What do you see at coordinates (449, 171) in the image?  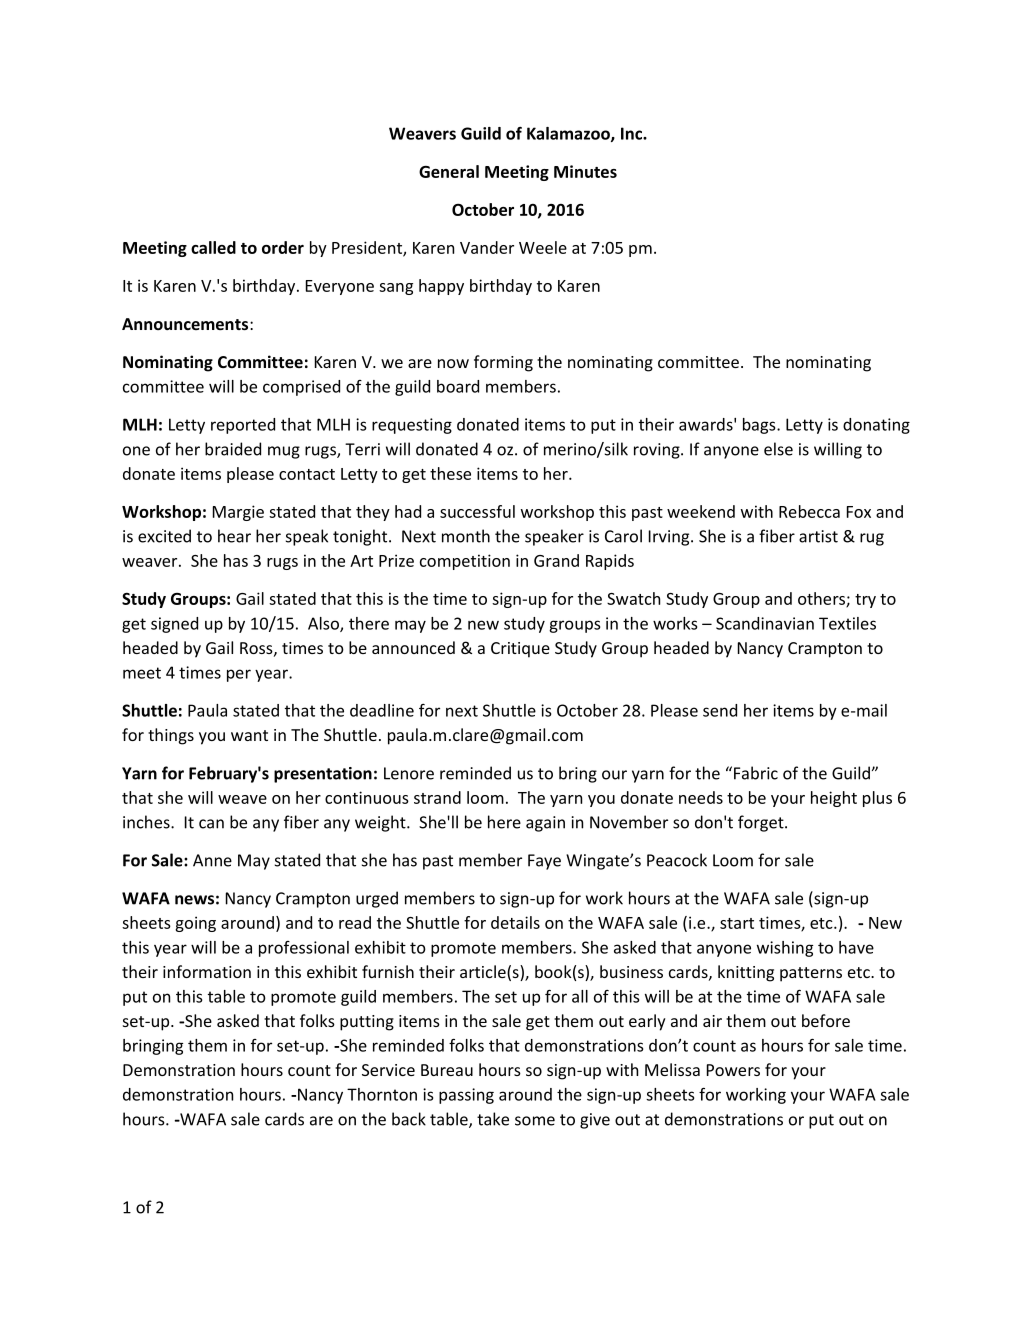 I see `General` at bounding box center [449, 171].
